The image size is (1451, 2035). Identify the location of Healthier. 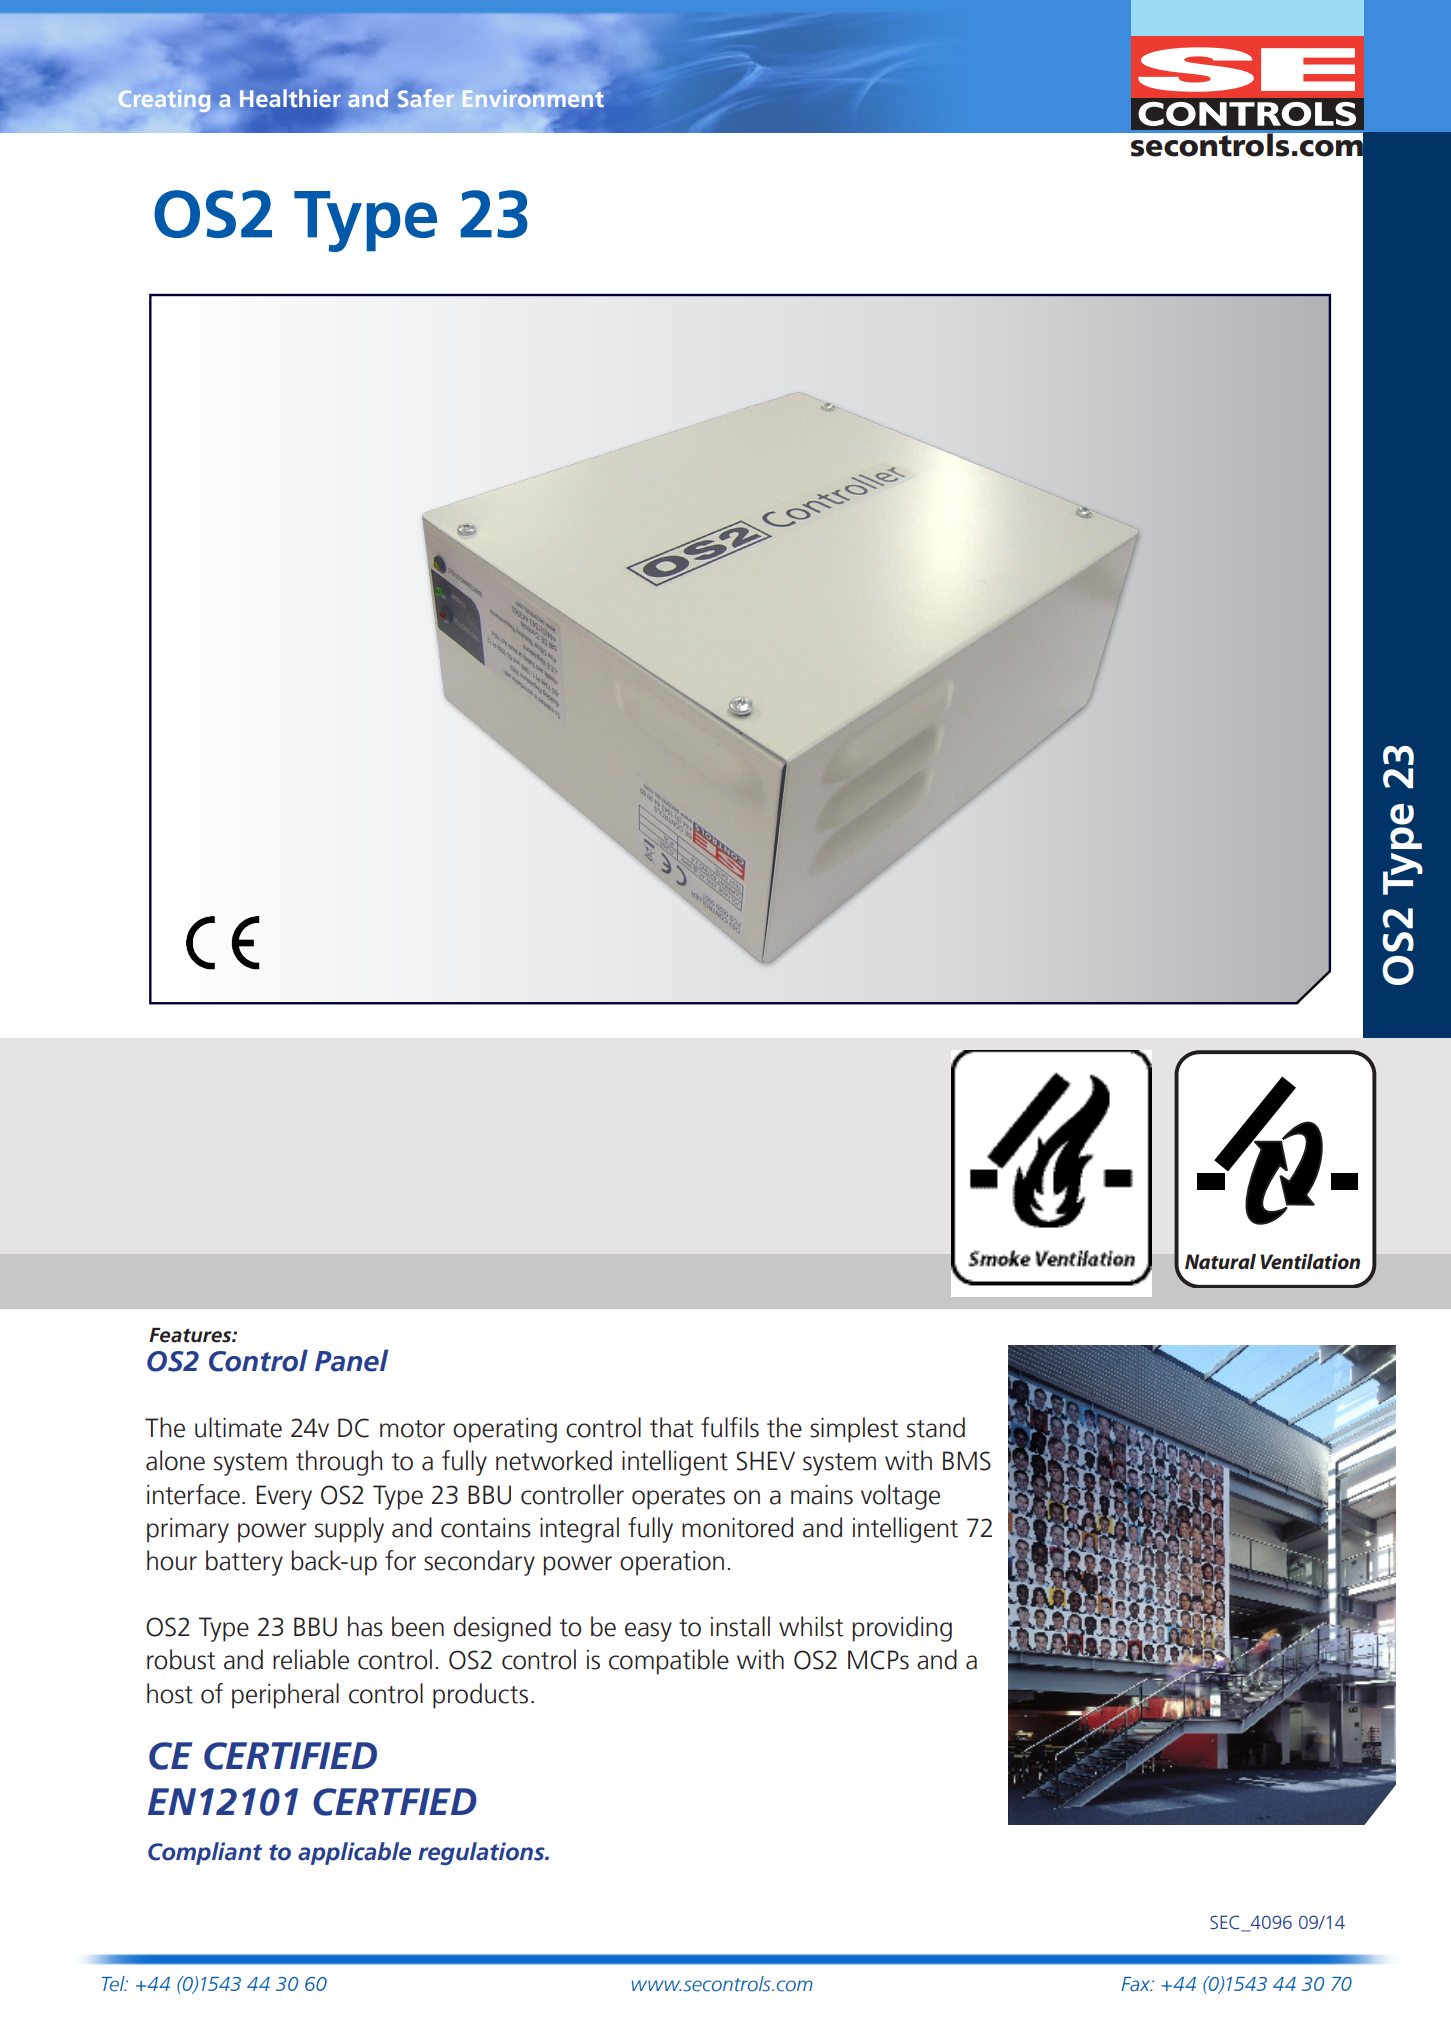
(290, 98).
